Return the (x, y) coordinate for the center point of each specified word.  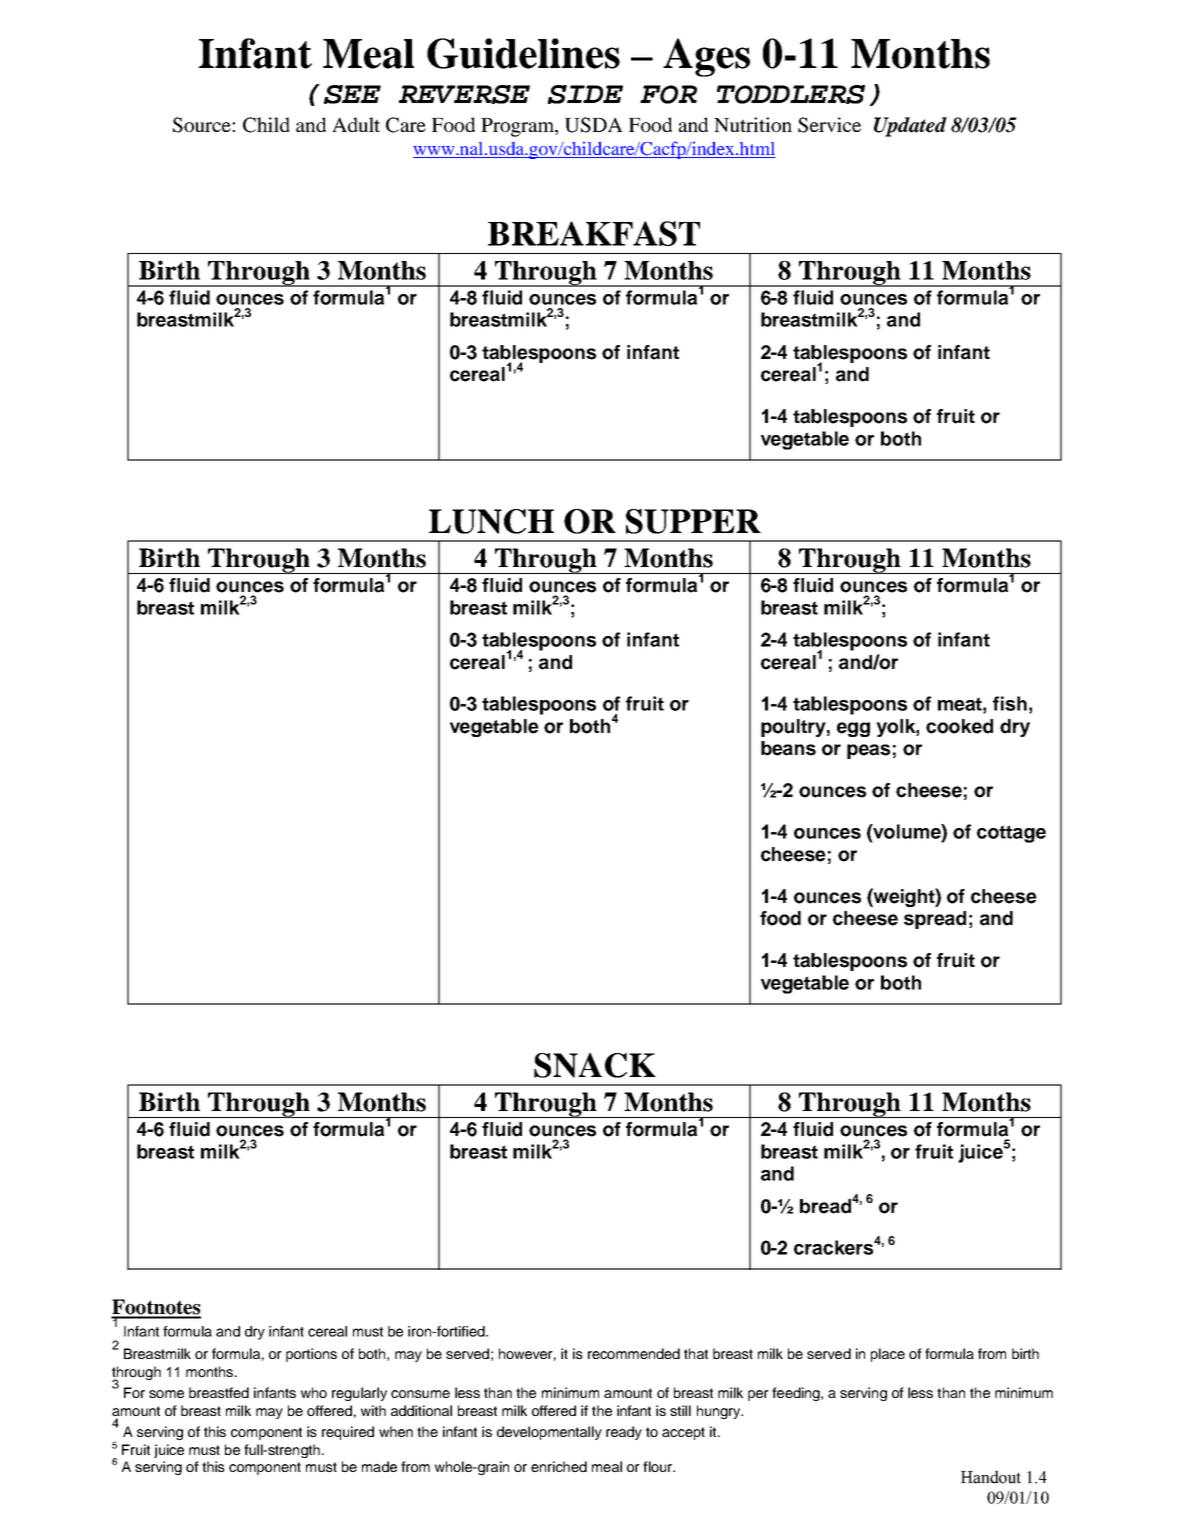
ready (624, 1433)
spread (935, 920)
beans (788, 748)
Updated (910, 127)
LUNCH (491, 521)
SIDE (585, 94)
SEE (352, 94)
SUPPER (693, 521)
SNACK (595, 1065)
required (348, 1433)
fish (1010, 703)
